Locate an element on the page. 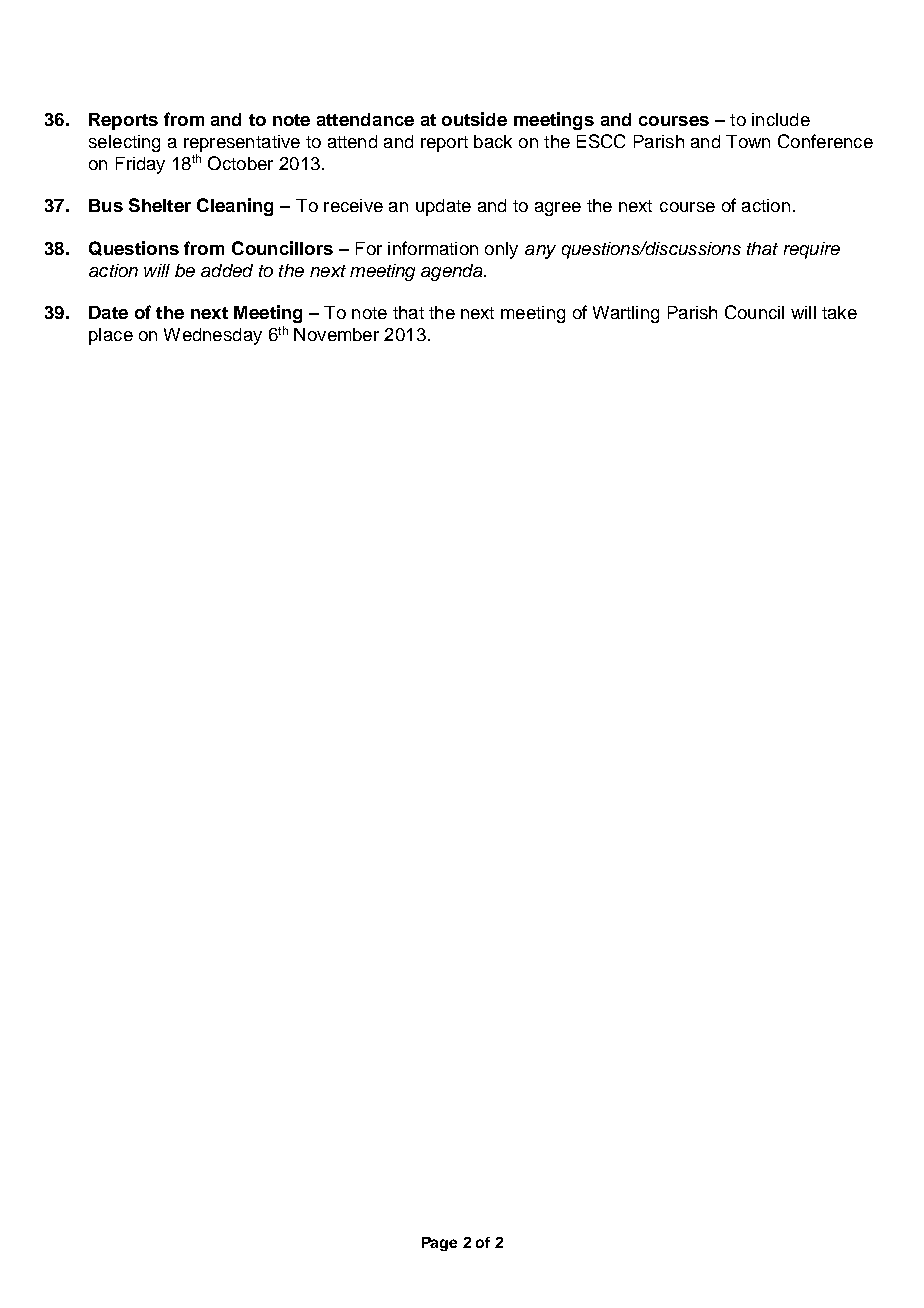 Image resolution: width=924 pixels, height=1308 pixels. Town is located at coordinates (748, 141).
